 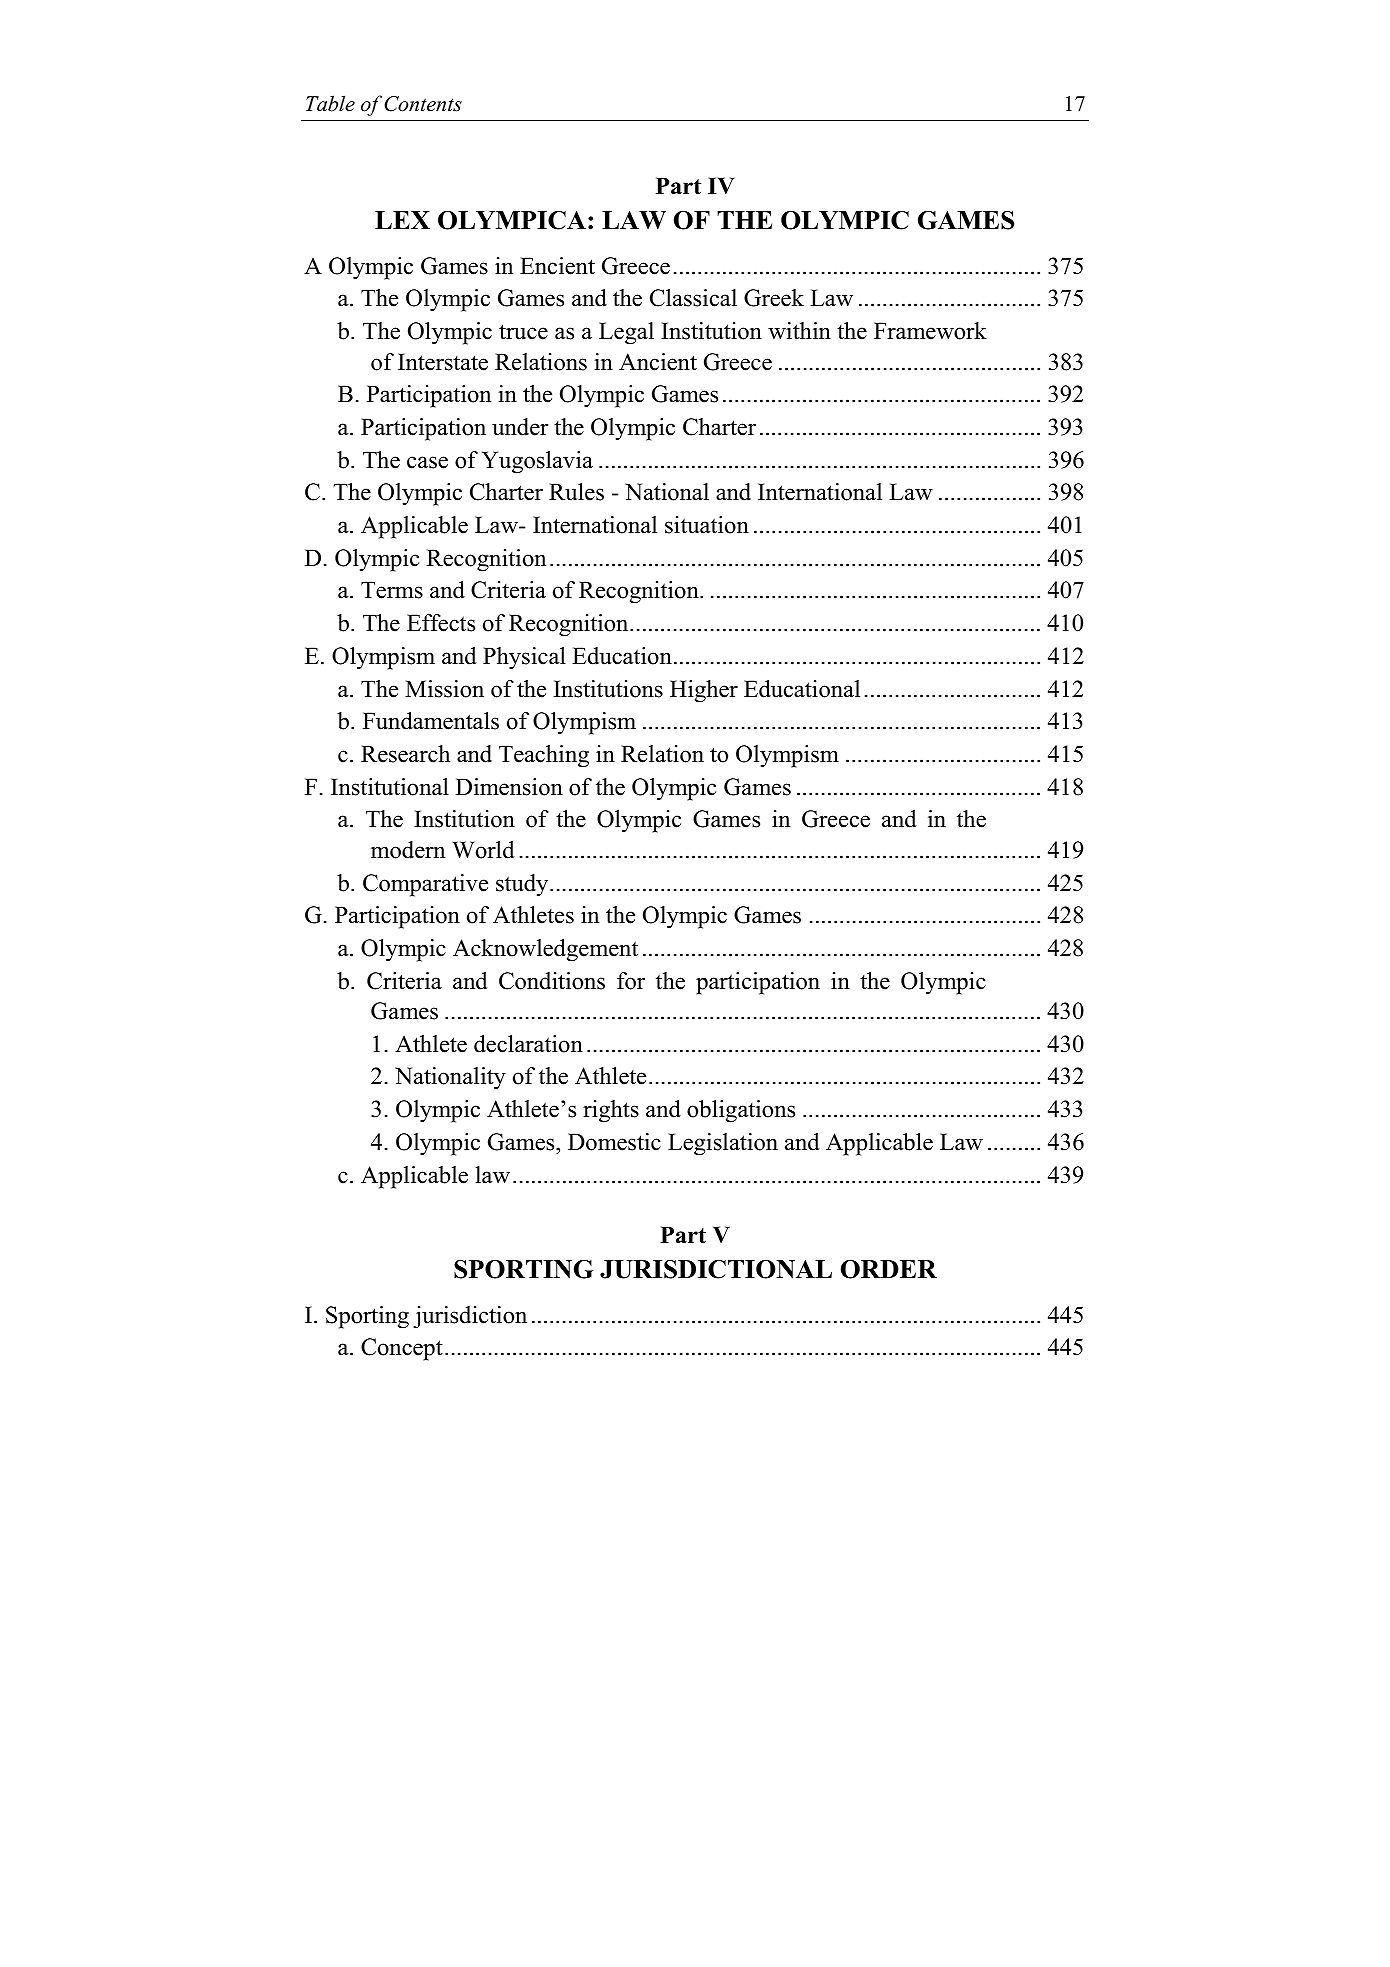 What do you see at coordinates (704, 691) in the document?
I see `Higher` at bounding box center [704, 691].
